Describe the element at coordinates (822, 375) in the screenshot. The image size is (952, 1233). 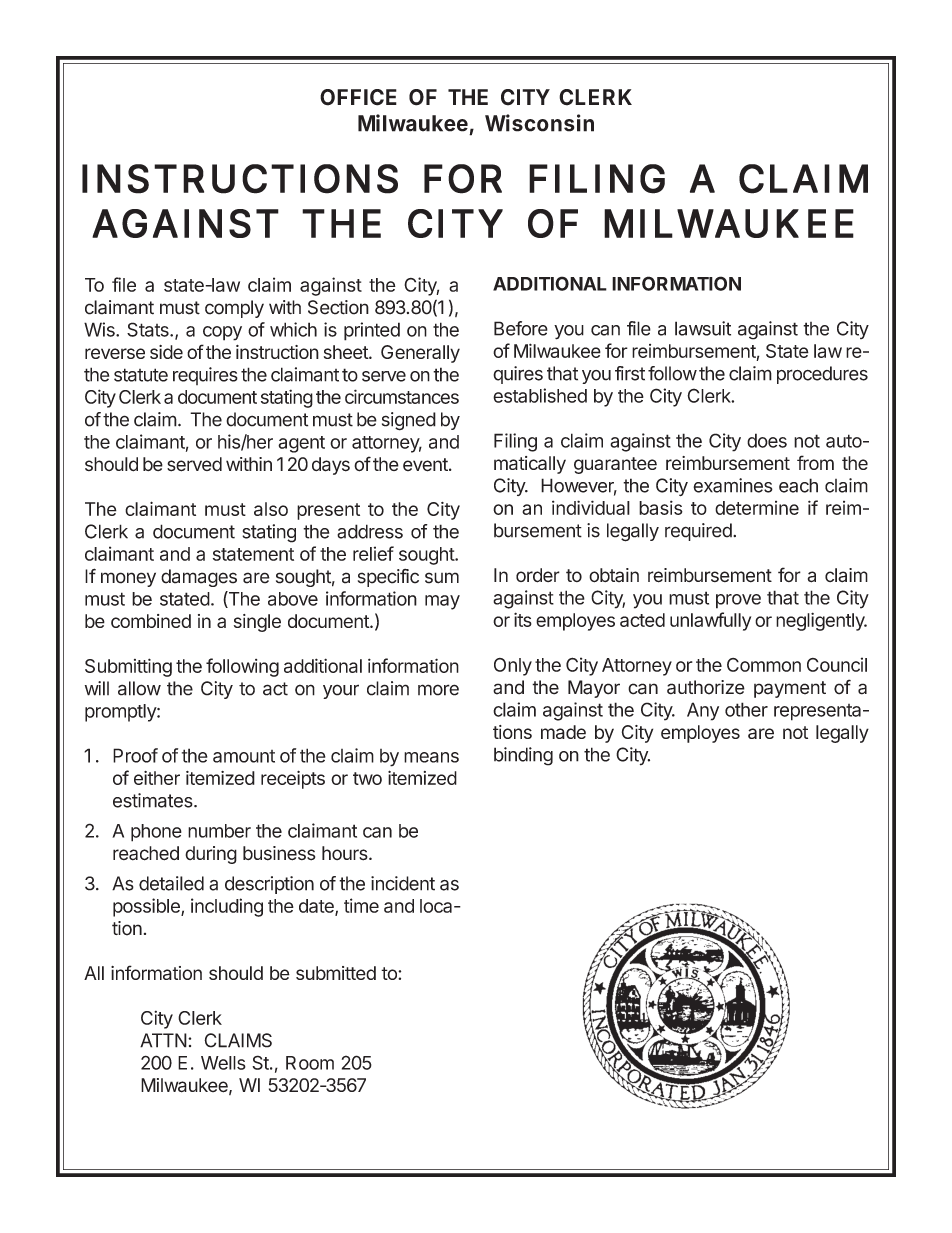
I see `procedures` at that location.
